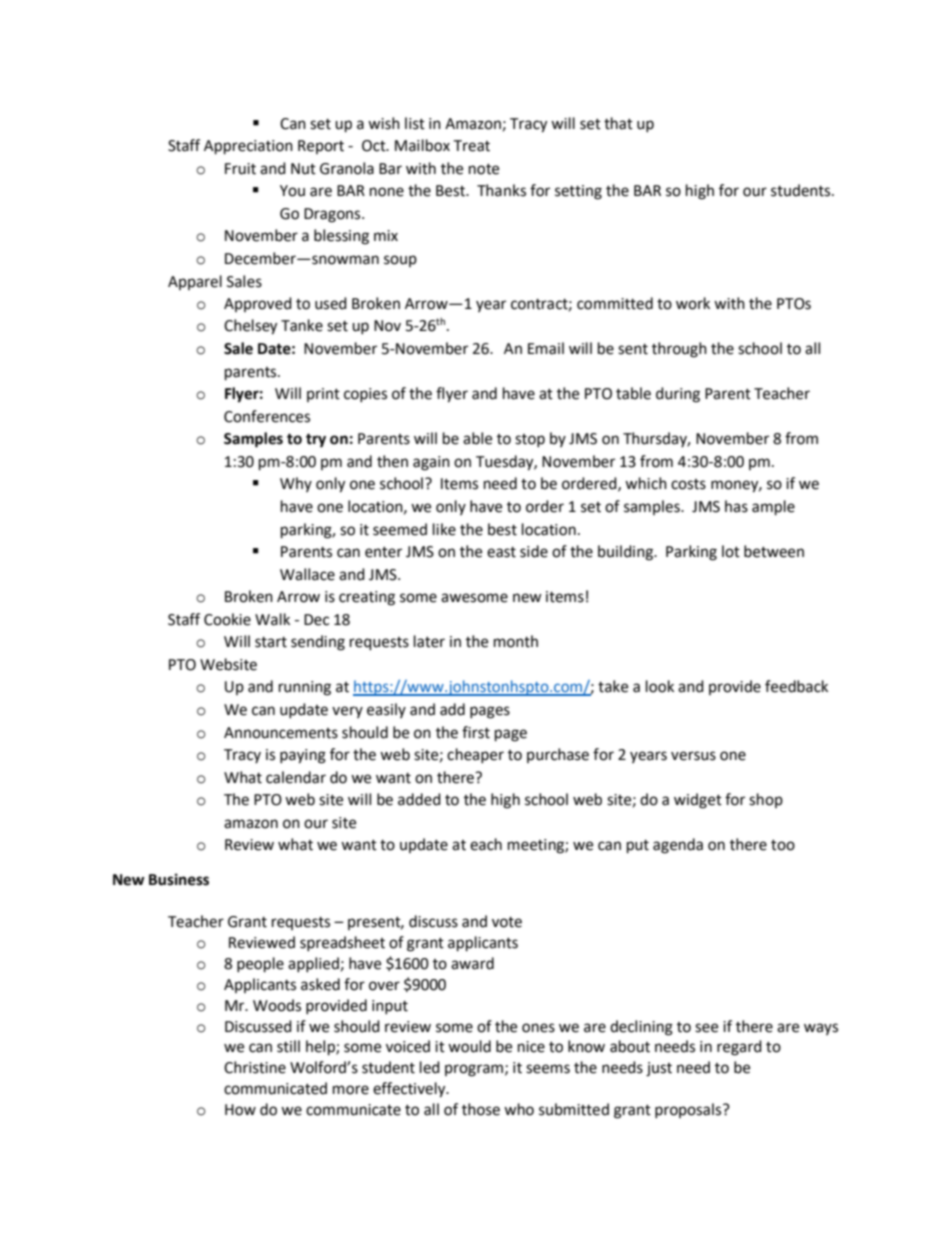 This screenshot has width=952, height=1233. I want to click on those, so click(481, 1109).
